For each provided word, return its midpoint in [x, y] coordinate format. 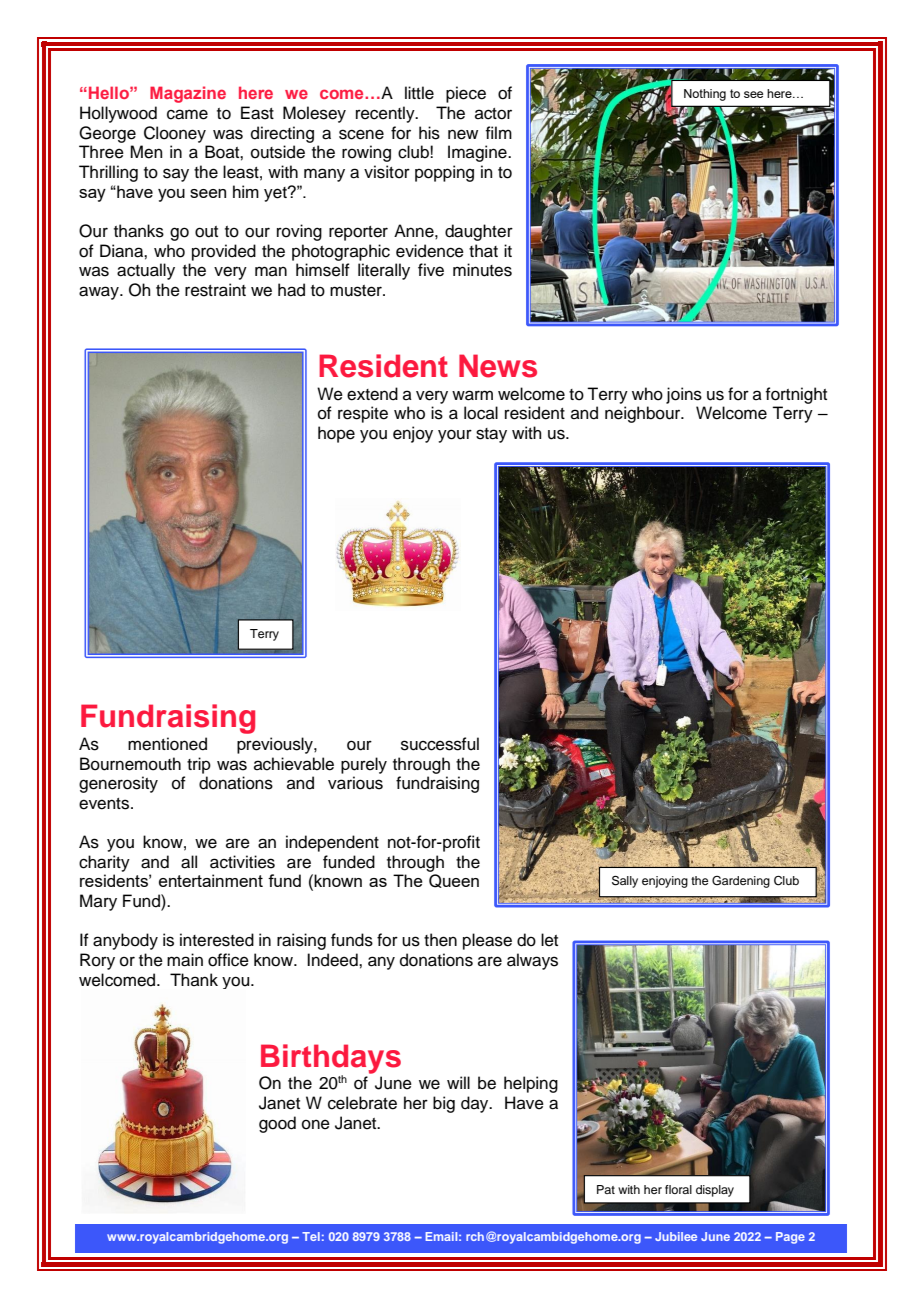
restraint [215, 290]
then [440, 940]
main [185, 960]
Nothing [705, 95]
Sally [625, 882]
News [498, 366]
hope [336, 434]
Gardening [741, 882]
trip [199, 765]
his [429, 133]
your [455, 436]
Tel [311, 1236]
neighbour [644, 414]
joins [684, 395]
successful [440, 744]
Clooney [175, 134]
